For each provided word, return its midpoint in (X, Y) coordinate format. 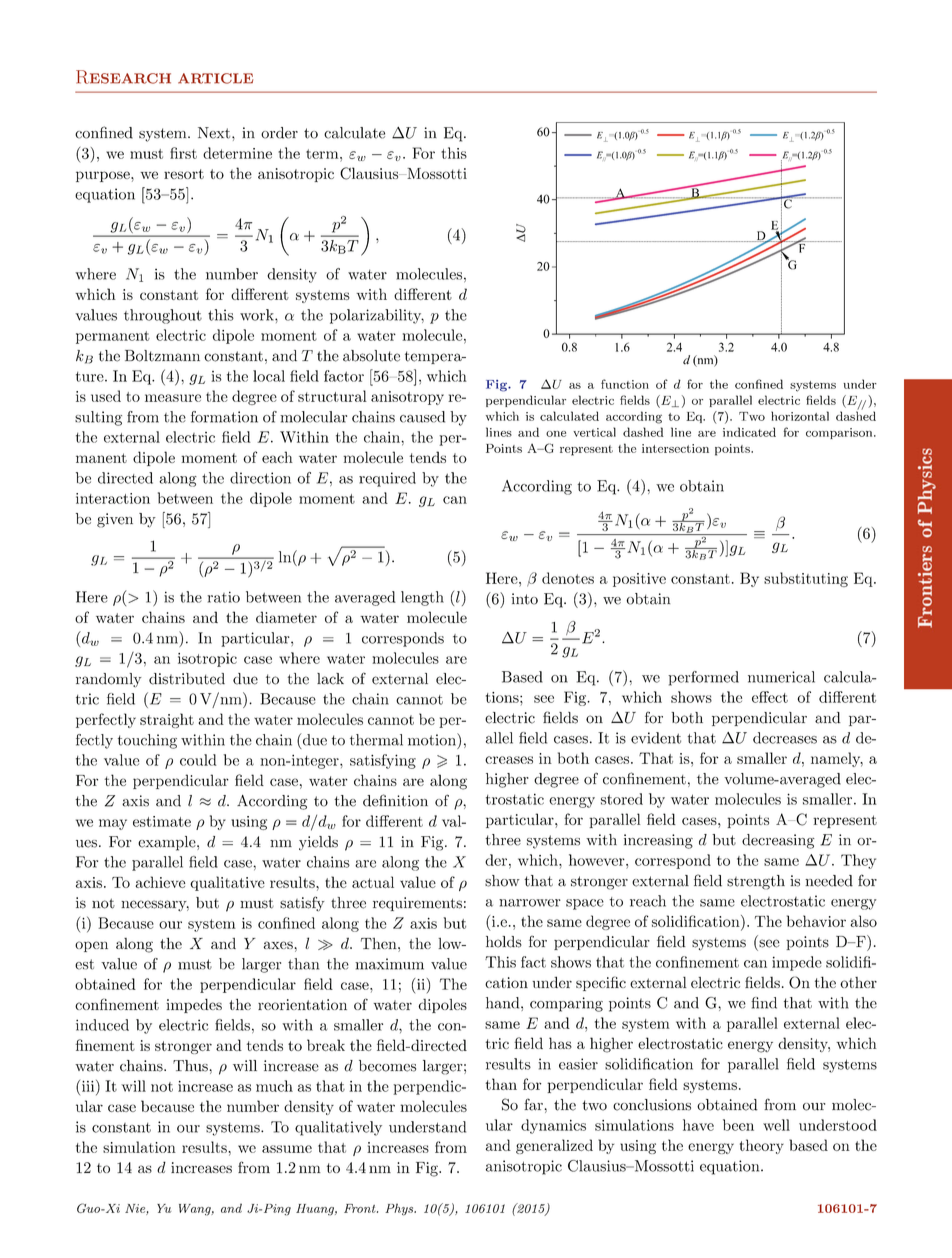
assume (287, 1149)
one (556, 434)
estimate (162, 821)
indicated (749, 432)
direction (260, 478)
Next (215, 133)
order (279, 133)
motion (433, 739)
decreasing (778, 841)
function (625, 384)
